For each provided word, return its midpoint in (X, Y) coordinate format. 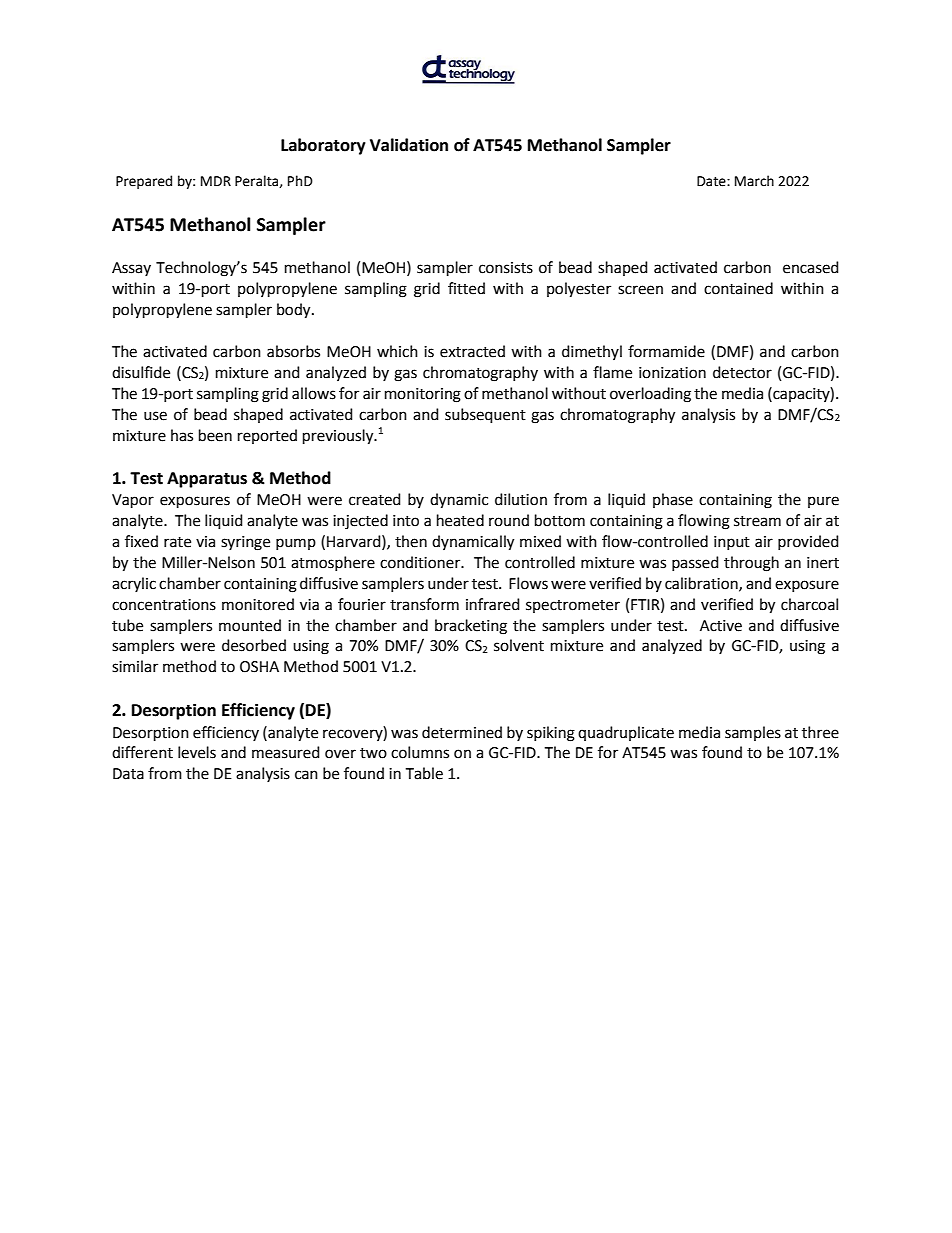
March (754, 181)
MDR (216, 181)
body (295, 311)
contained (738, 288)
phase (673, 500)
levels (197, 752)
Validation (409, 145)
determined (462, 732)
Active (721, 626)
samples (753, 733)
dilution (521, 499)
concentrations (164, 605)
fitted (466, 288)
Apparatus (207, 480)
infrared (493, 604)
